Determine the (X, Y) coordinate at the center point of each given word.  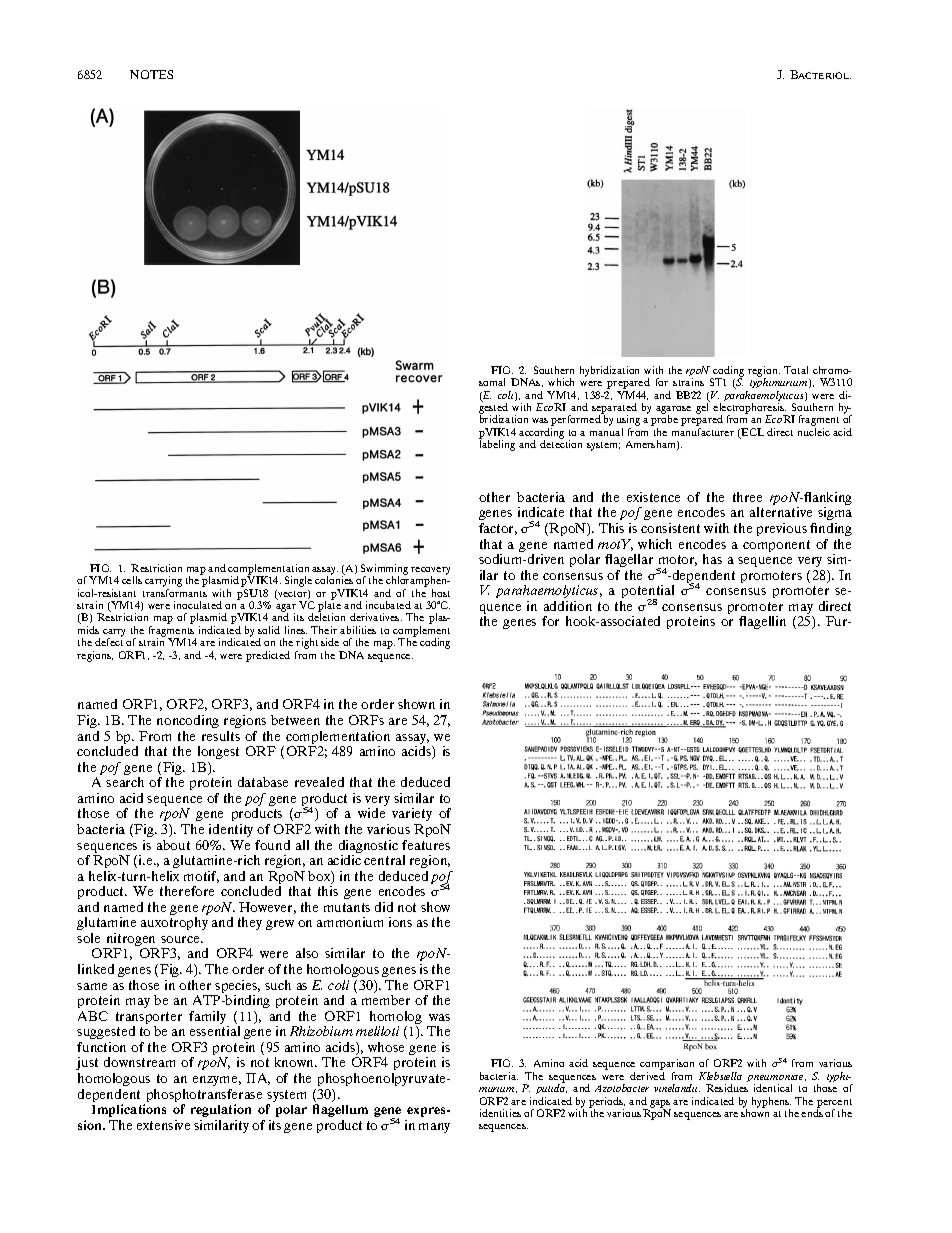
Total (796, 370)
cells (132, 580)
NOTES (151, 74)
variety (412, 816)
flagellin (762, 622)
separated (614, 410)
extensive (163, 1125)
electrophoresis (750, 410)
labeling (497, 445)
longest (218, 752)
